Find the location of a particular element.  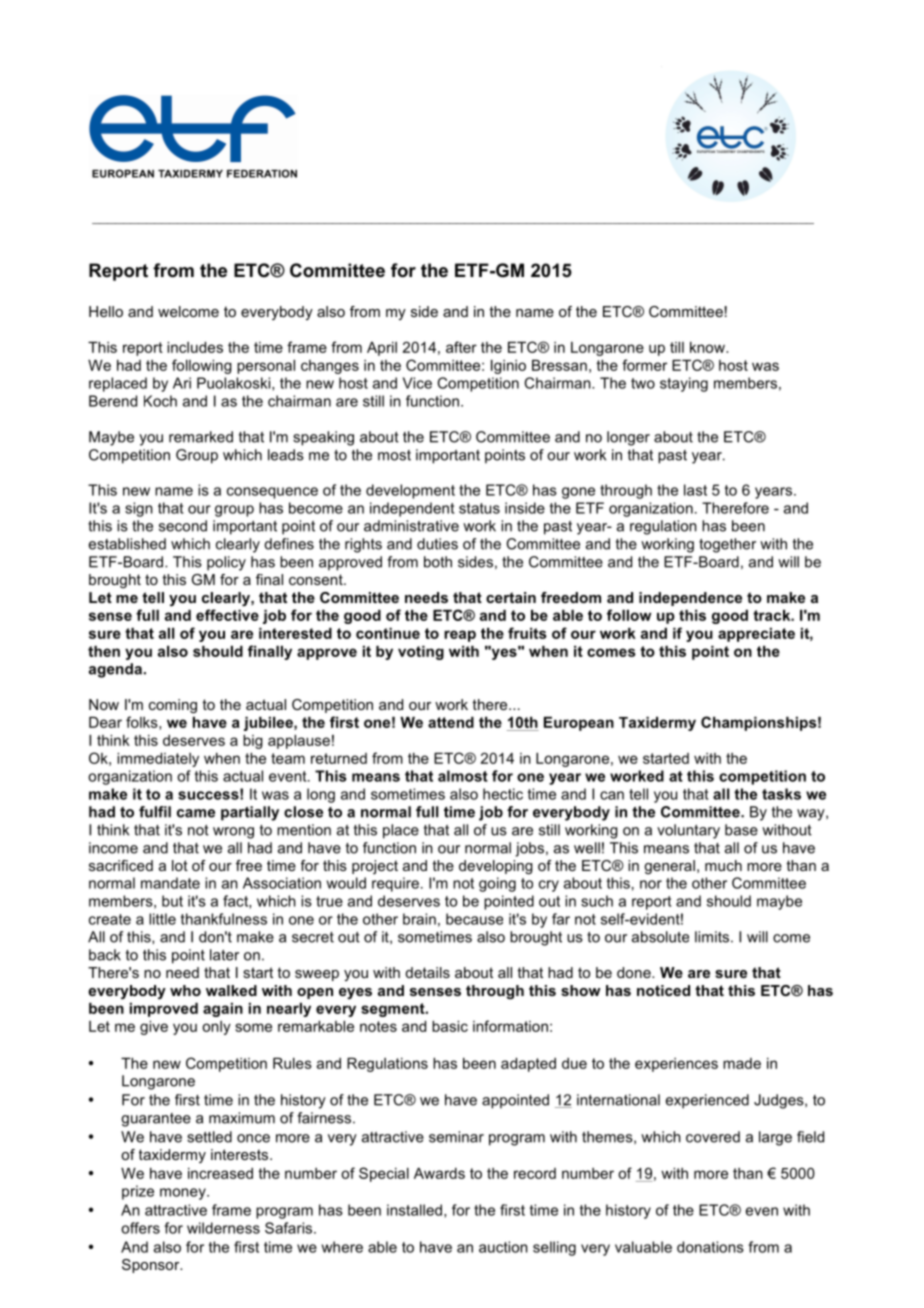

donations is located at coordinates (710, 1247).
